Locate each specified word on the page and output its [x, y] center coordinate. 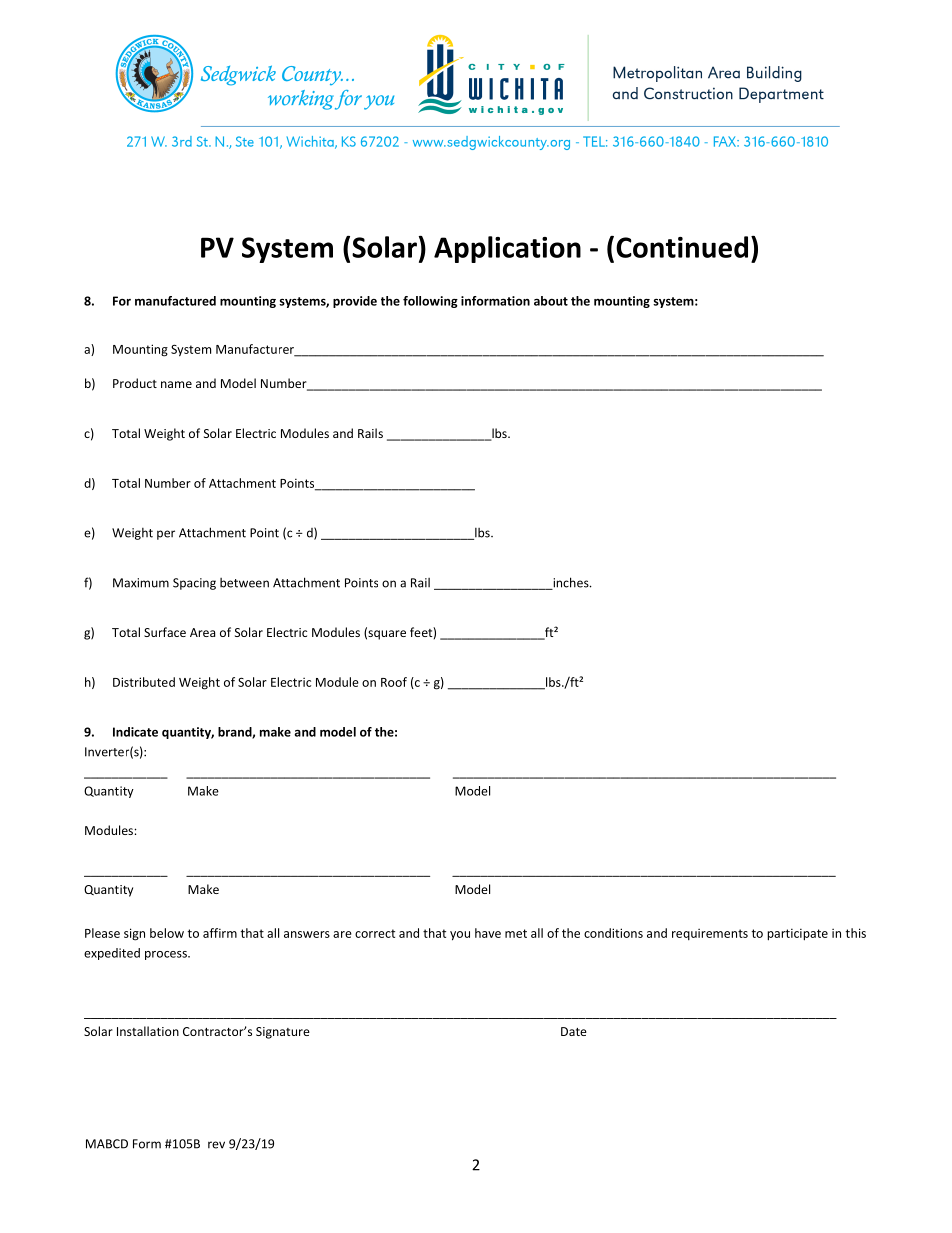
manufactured [175, 301]
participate [797, 934]
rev [216, 1145]
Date [574, 1031]
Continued [682, 247]
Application [507, 249]
